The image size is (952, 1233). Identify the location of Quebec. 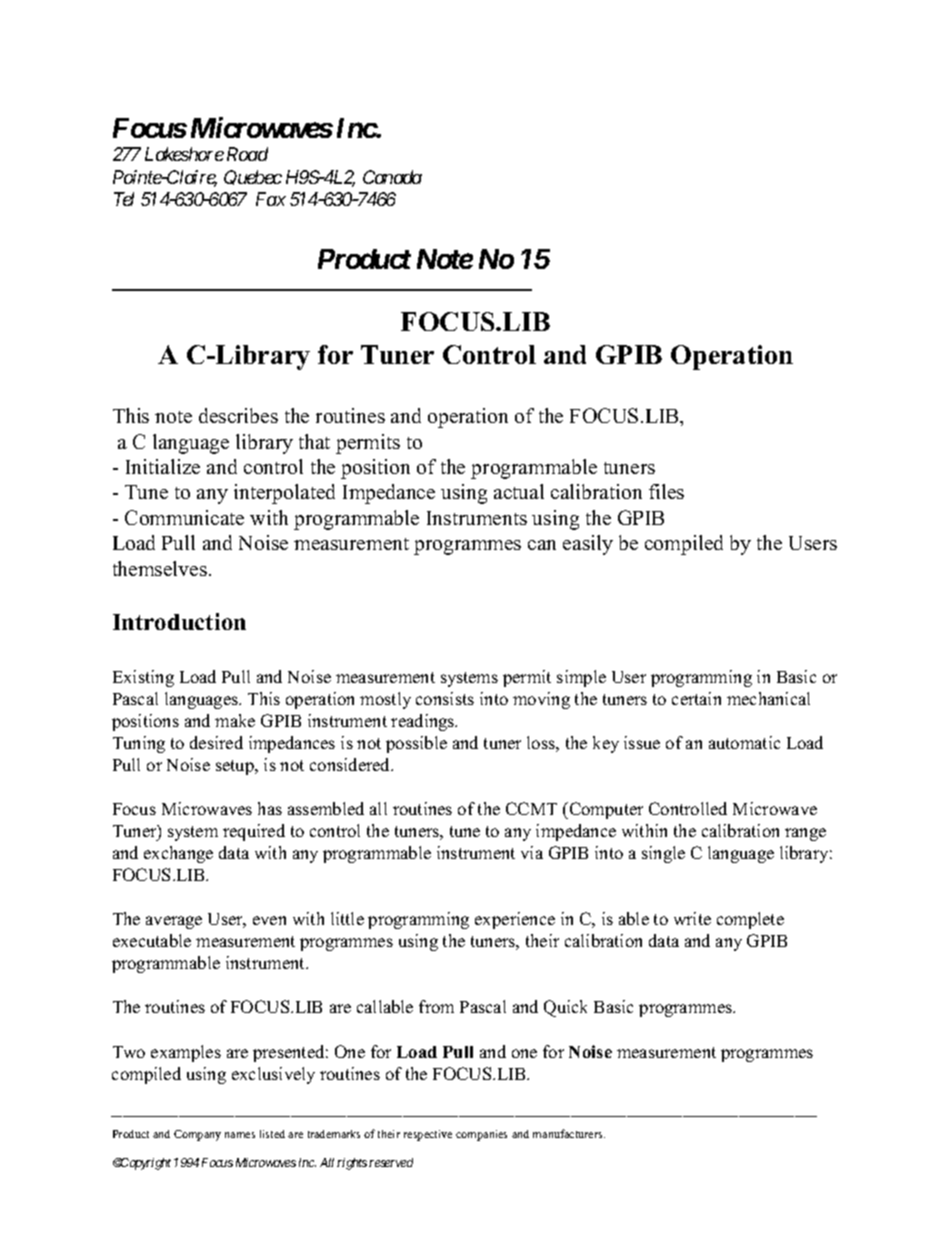
(253, 177).
